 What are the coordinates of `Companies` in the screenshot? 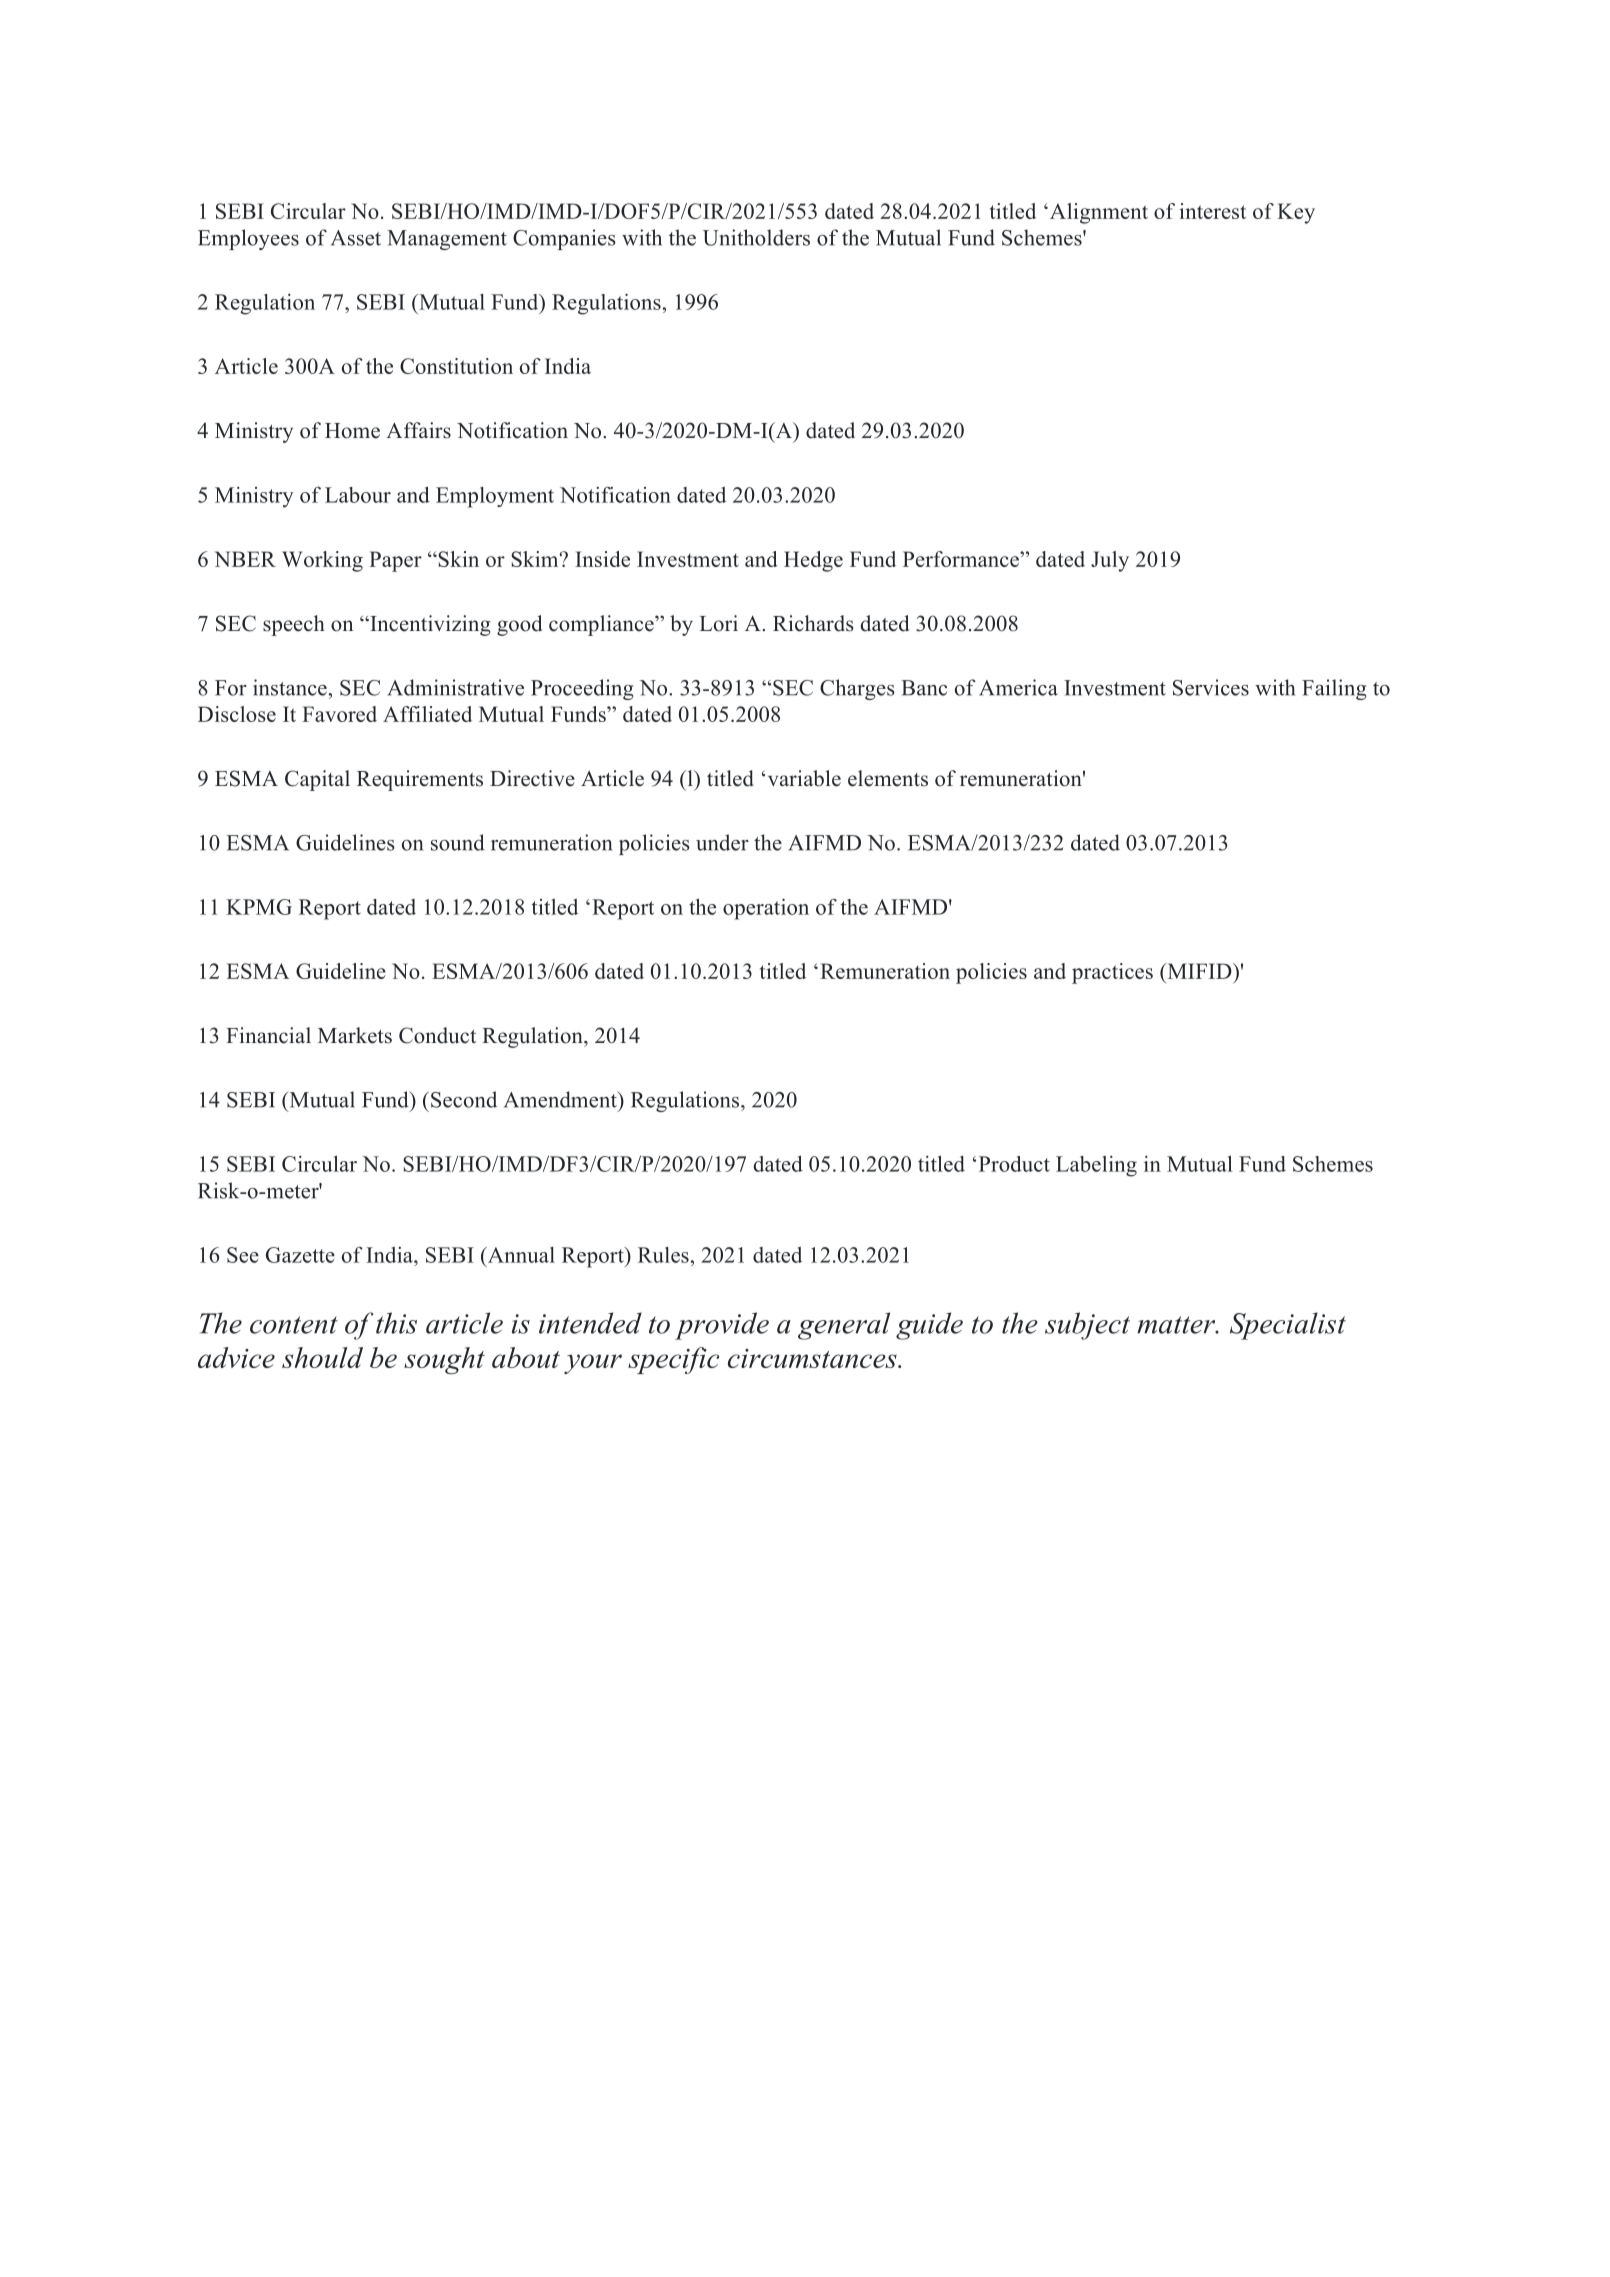 It's located at (564, 239).
